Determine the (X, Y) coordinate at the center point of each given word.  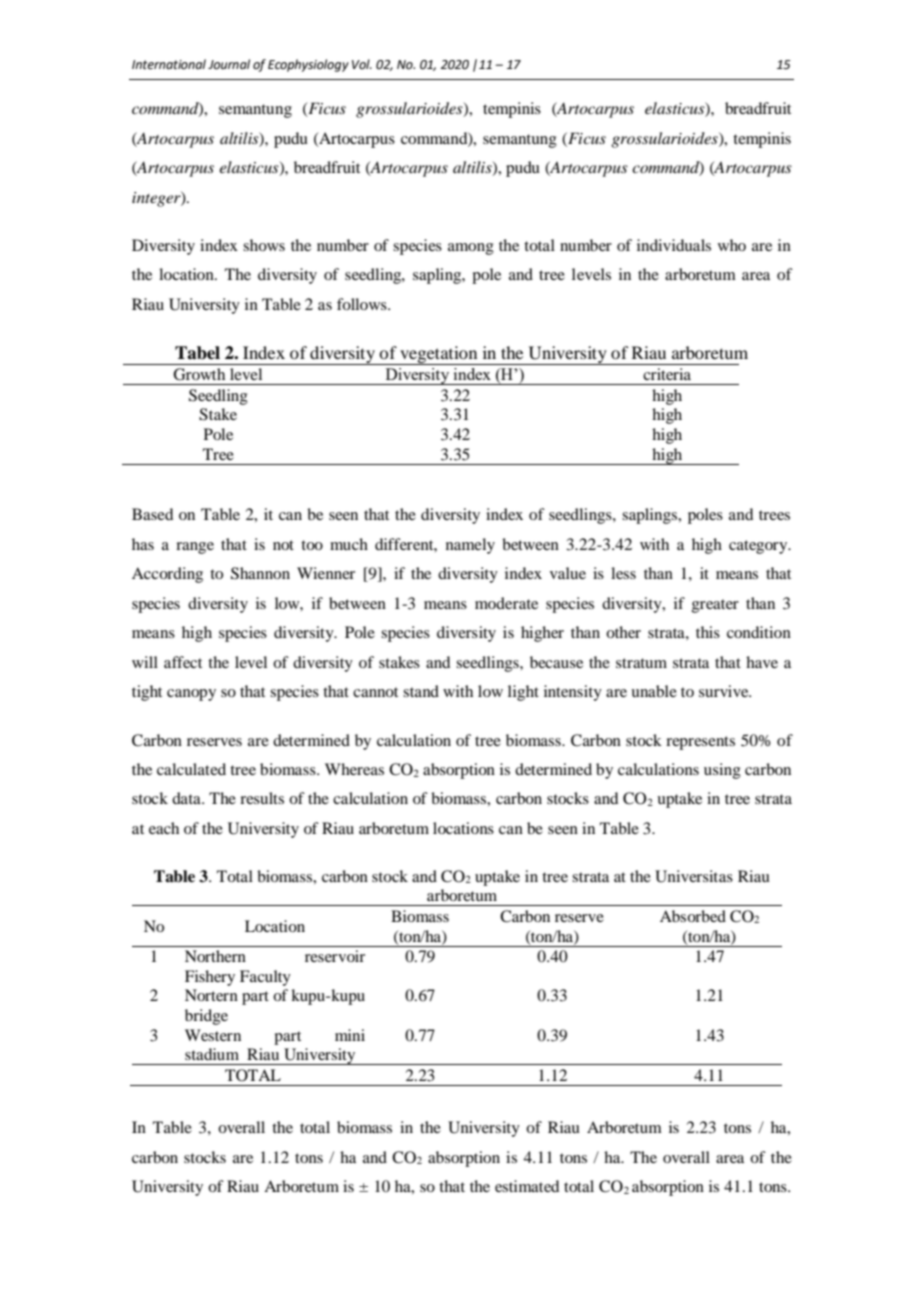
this (708, 632)
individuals (674, 245)
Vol (362, 64)
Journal (229, 64)
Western (213, 1035)
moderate (506, 603)
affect (183, 662)
